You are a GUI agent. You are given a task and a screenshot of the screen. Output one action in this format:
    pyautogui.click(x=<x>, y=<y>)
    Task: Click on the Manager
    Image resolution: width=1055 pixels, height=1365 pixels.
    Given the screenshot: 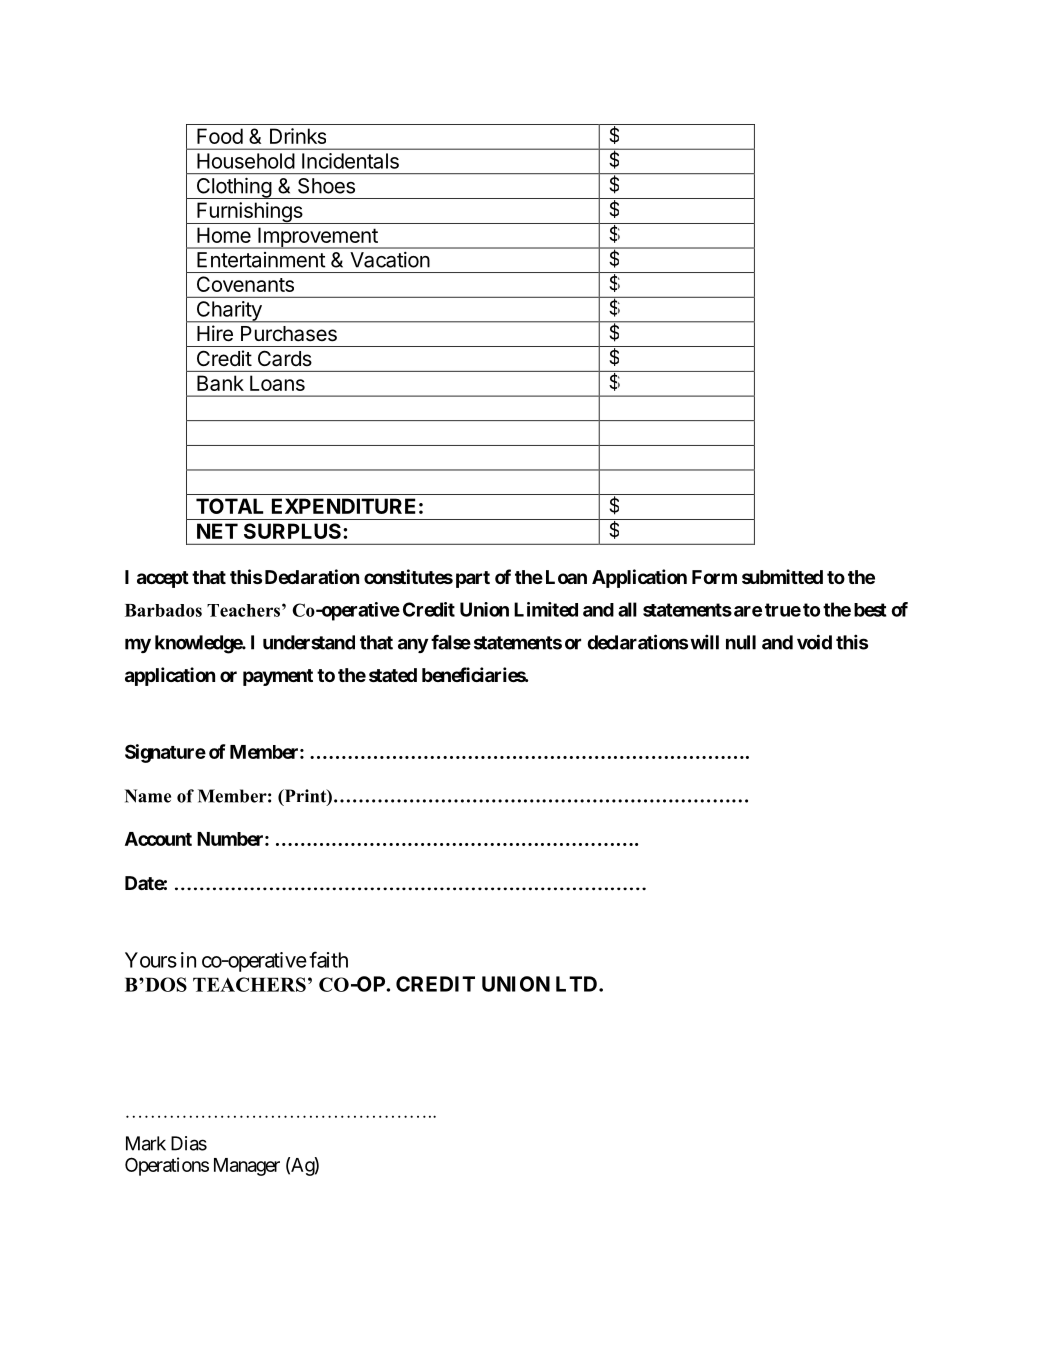 What is the action you would take?
    pyautogui.click(x=247, y=1167)
